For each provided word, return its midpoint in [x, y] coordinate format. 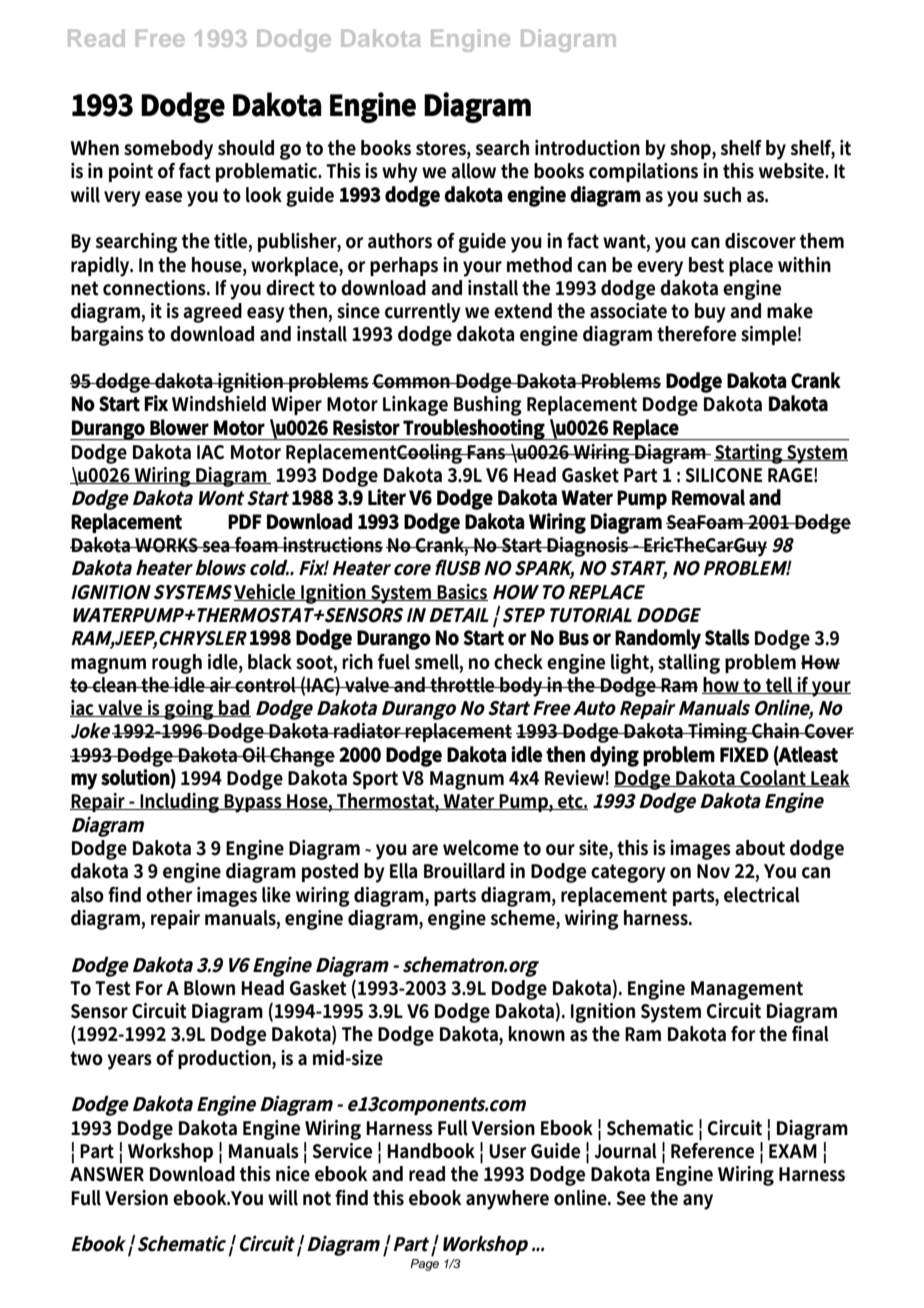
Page [424, 1265]
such [722, 195]
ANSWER [107, 1174]
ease [163, 197]
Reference [712, 1149]
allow [473, 171]
